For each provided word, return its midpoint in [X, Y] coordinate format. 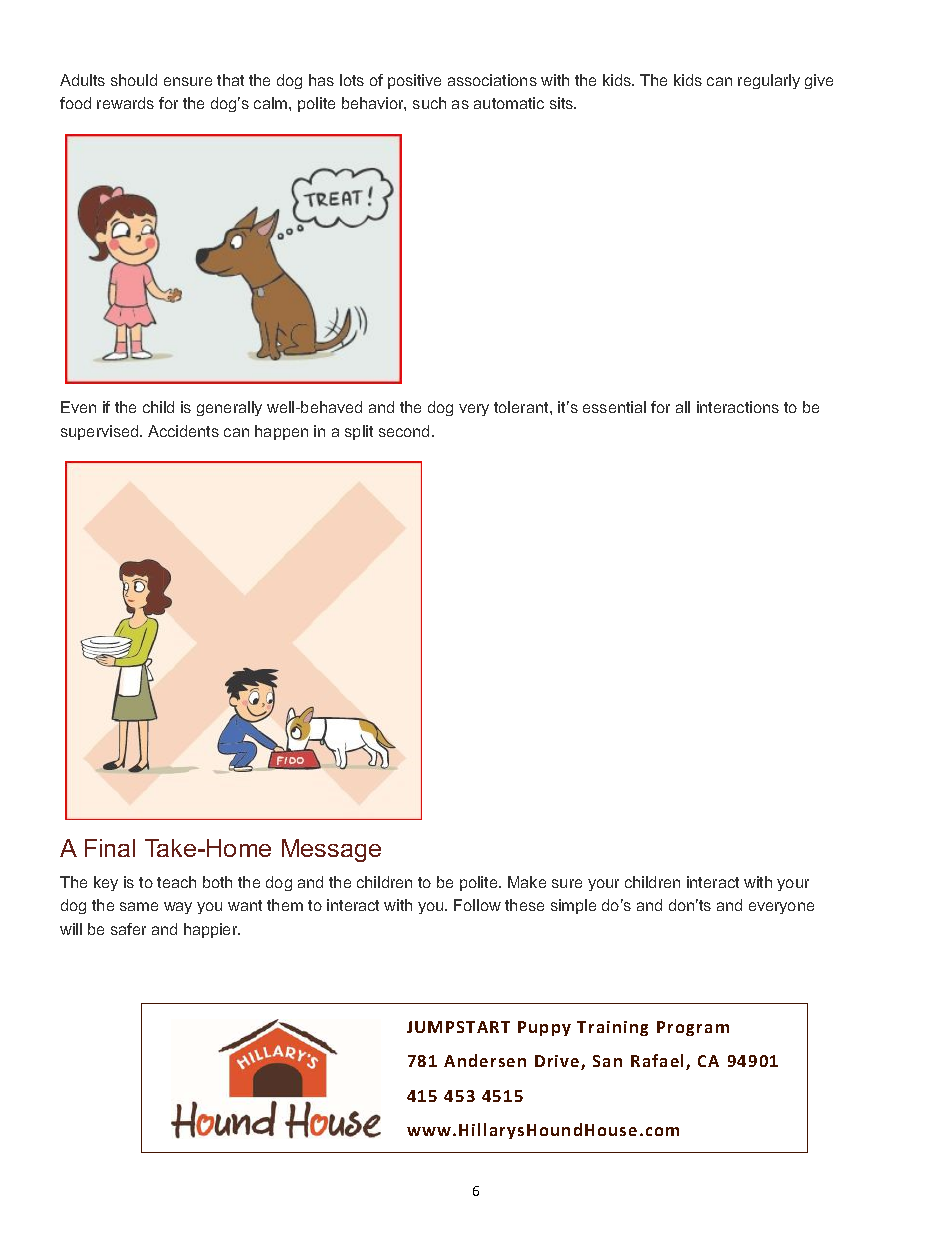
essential [614, 407]
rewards [125, 103]
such [429, 103]
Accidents [183, 431]
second [404, 431]
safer [128, 929]
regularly [769, 81]
